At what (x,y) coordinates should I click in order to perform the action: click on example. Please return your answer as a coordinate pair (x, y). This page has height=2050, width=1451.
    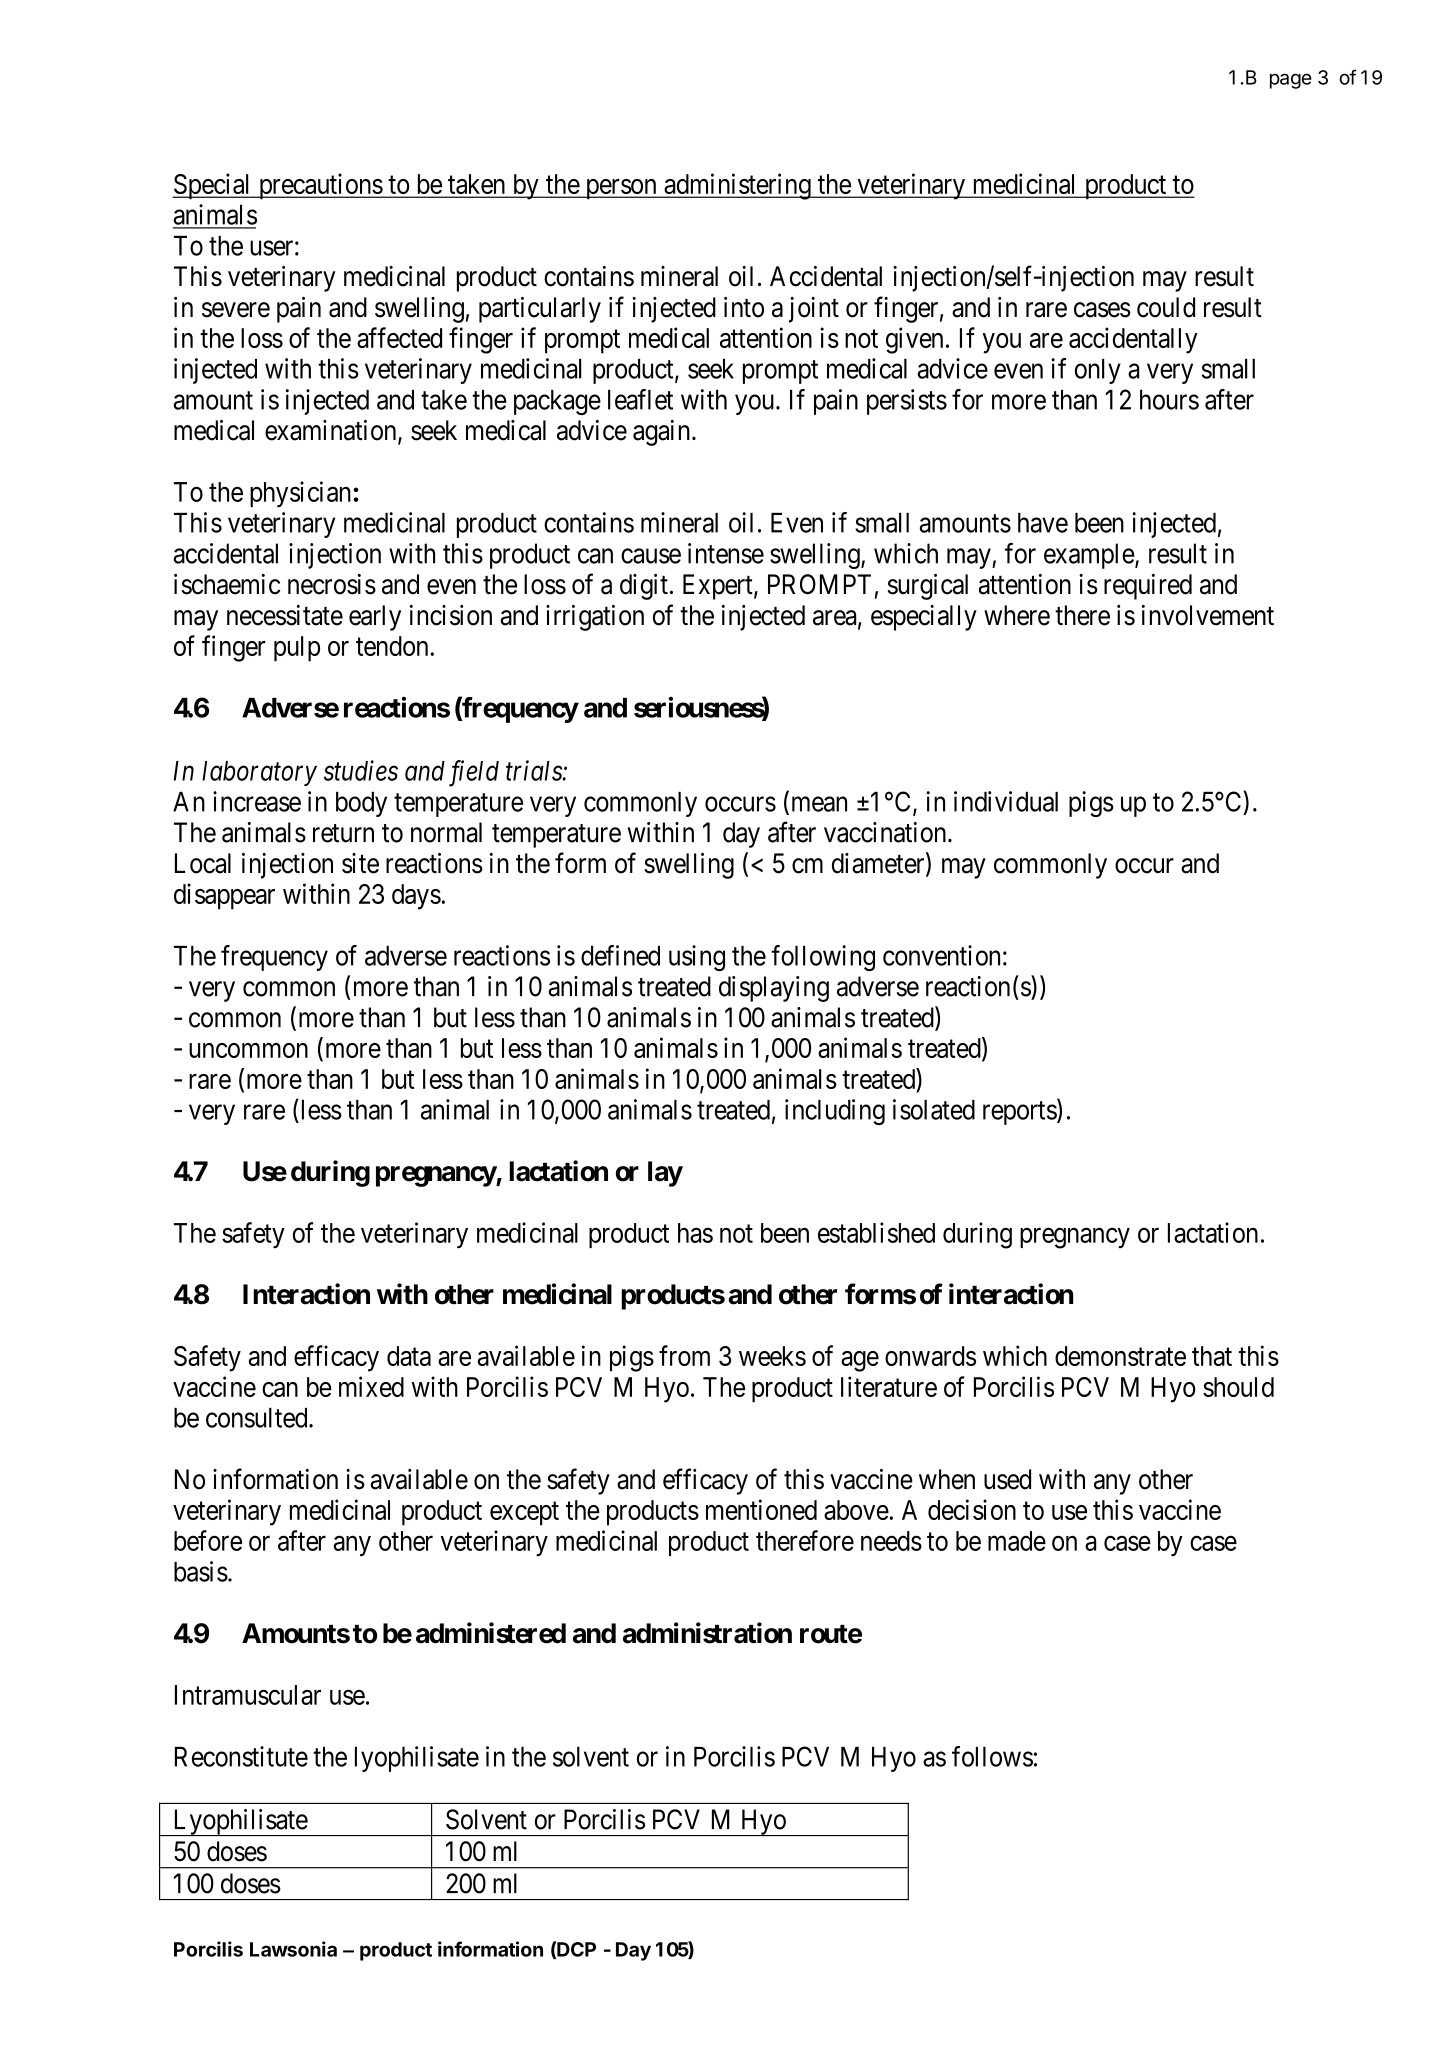
    Looking at the image, I should click on (1089, 556).
